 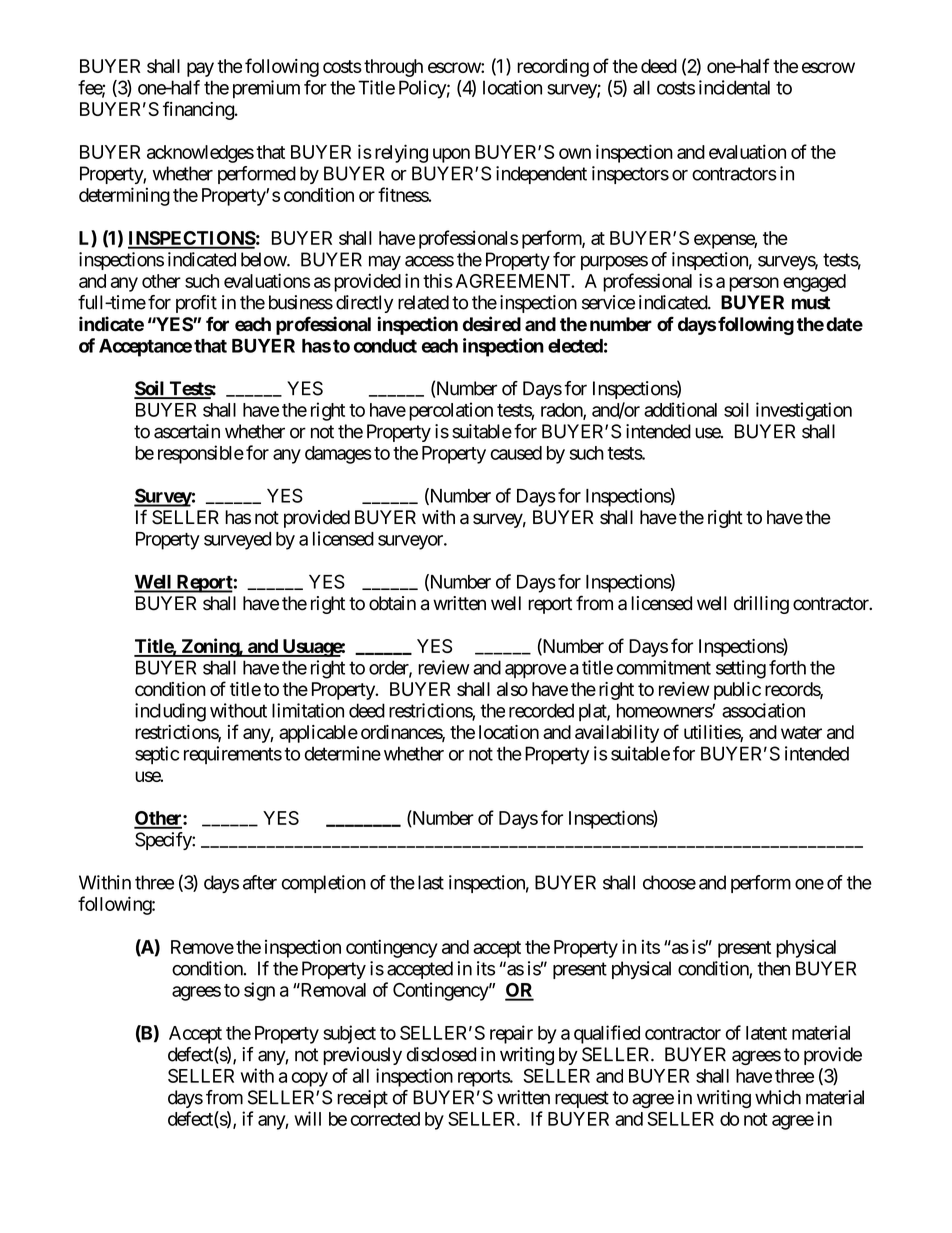 I want to click on drilling, so click(x=761, y=605).
